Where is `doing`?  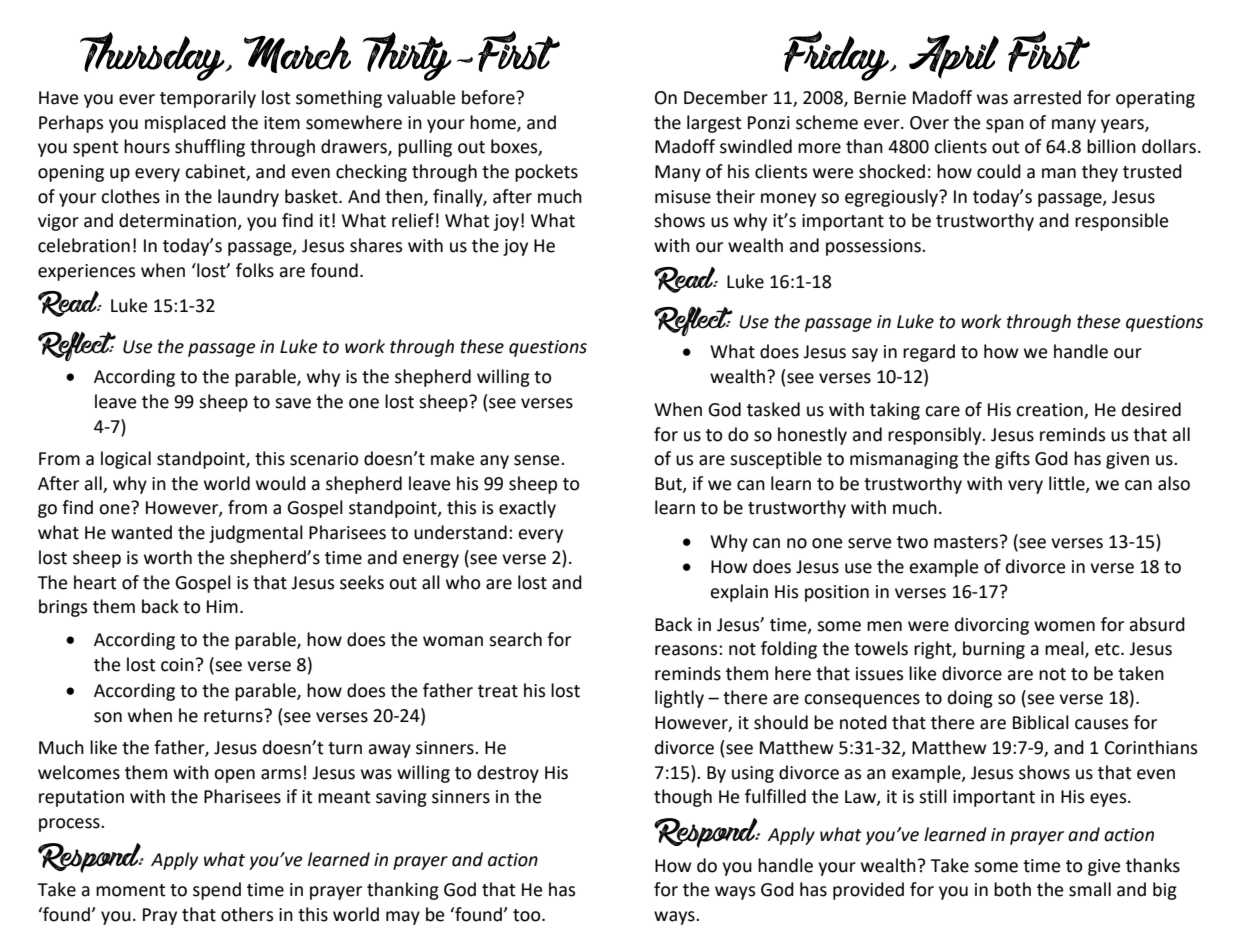 doing is located at coordinates (970, 699).
